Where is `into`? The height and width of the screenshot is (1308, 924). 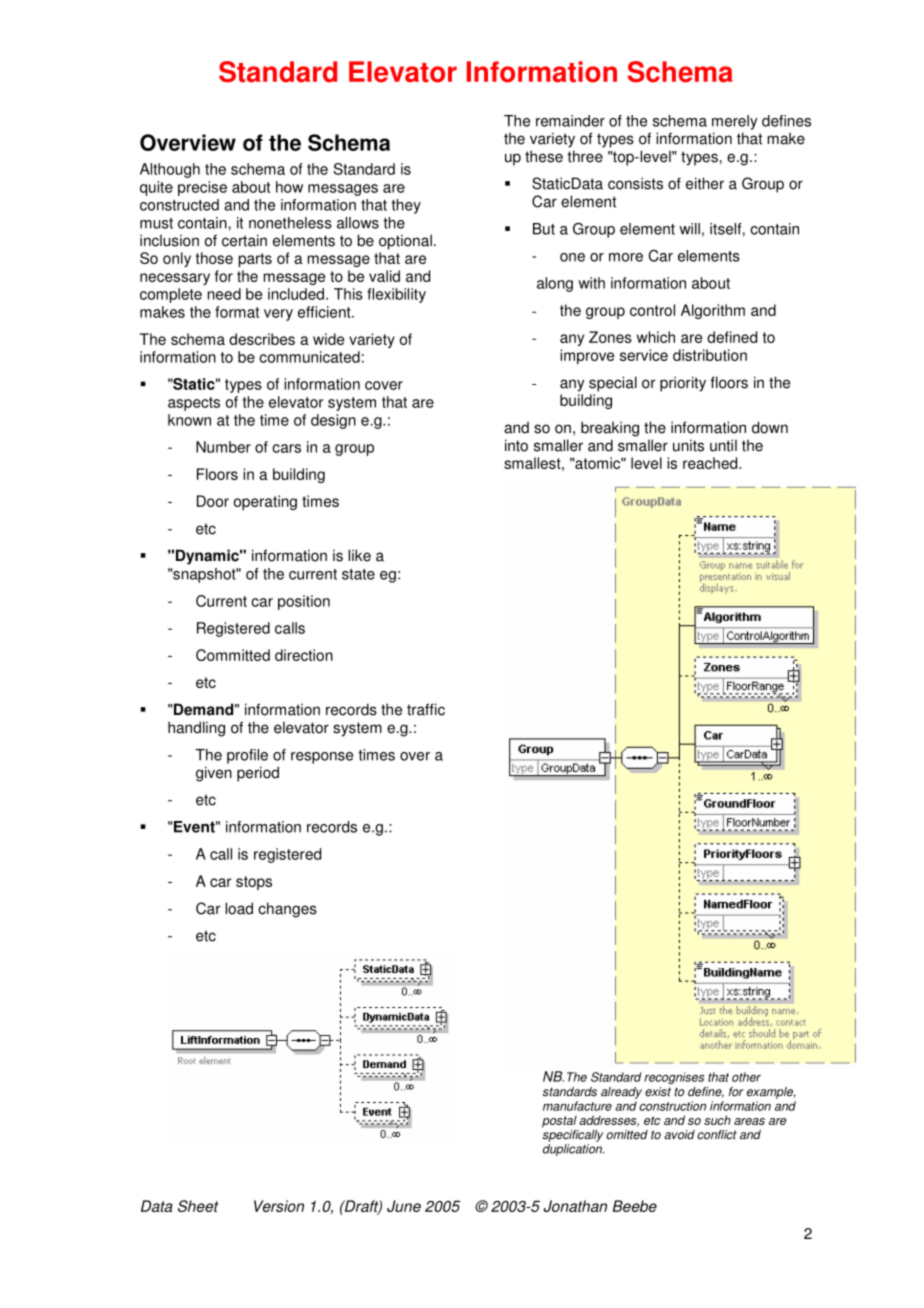 into is located at coordinates (516, 445).
